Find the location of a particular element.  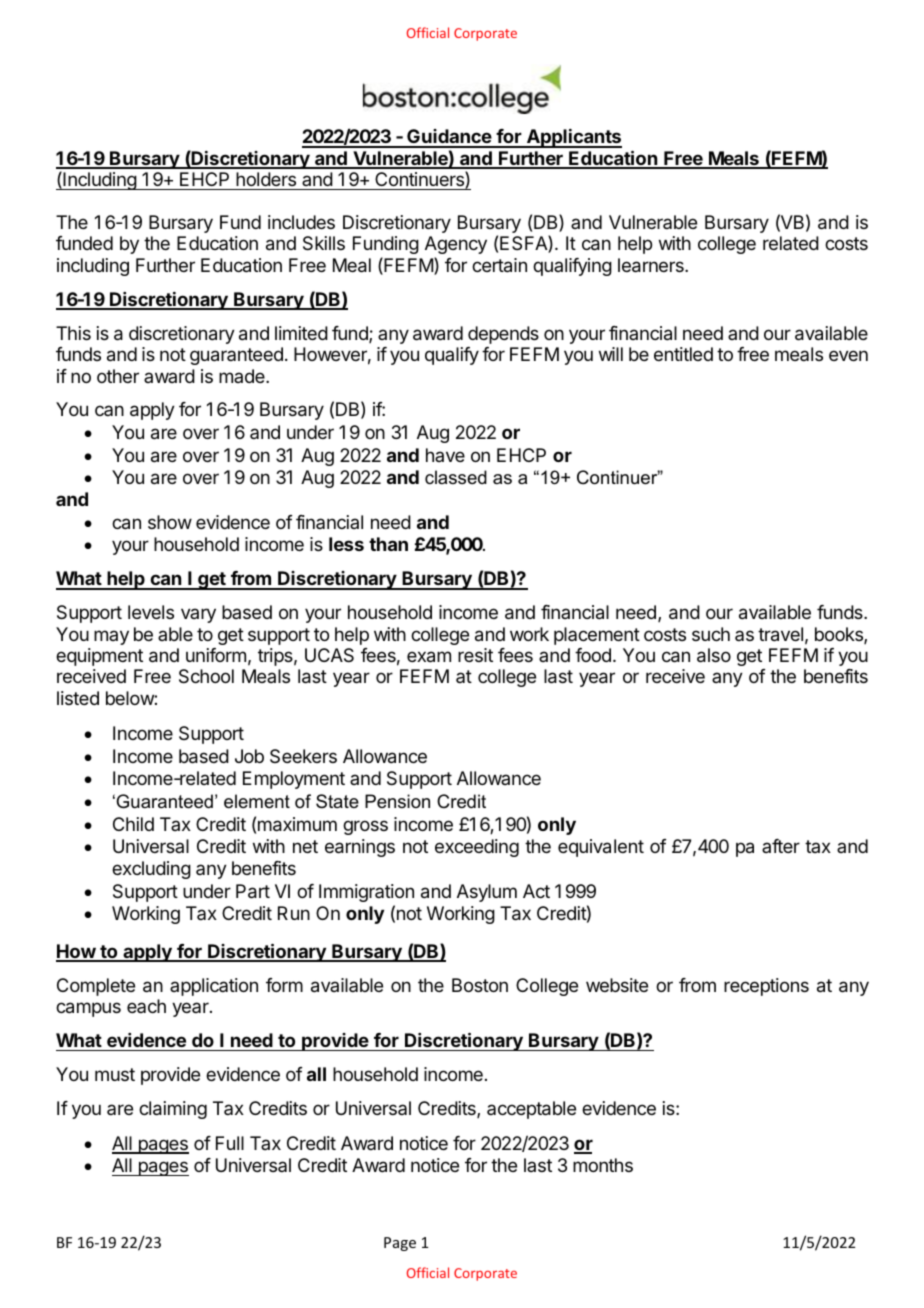

show is located at coordinates (170, 522).
